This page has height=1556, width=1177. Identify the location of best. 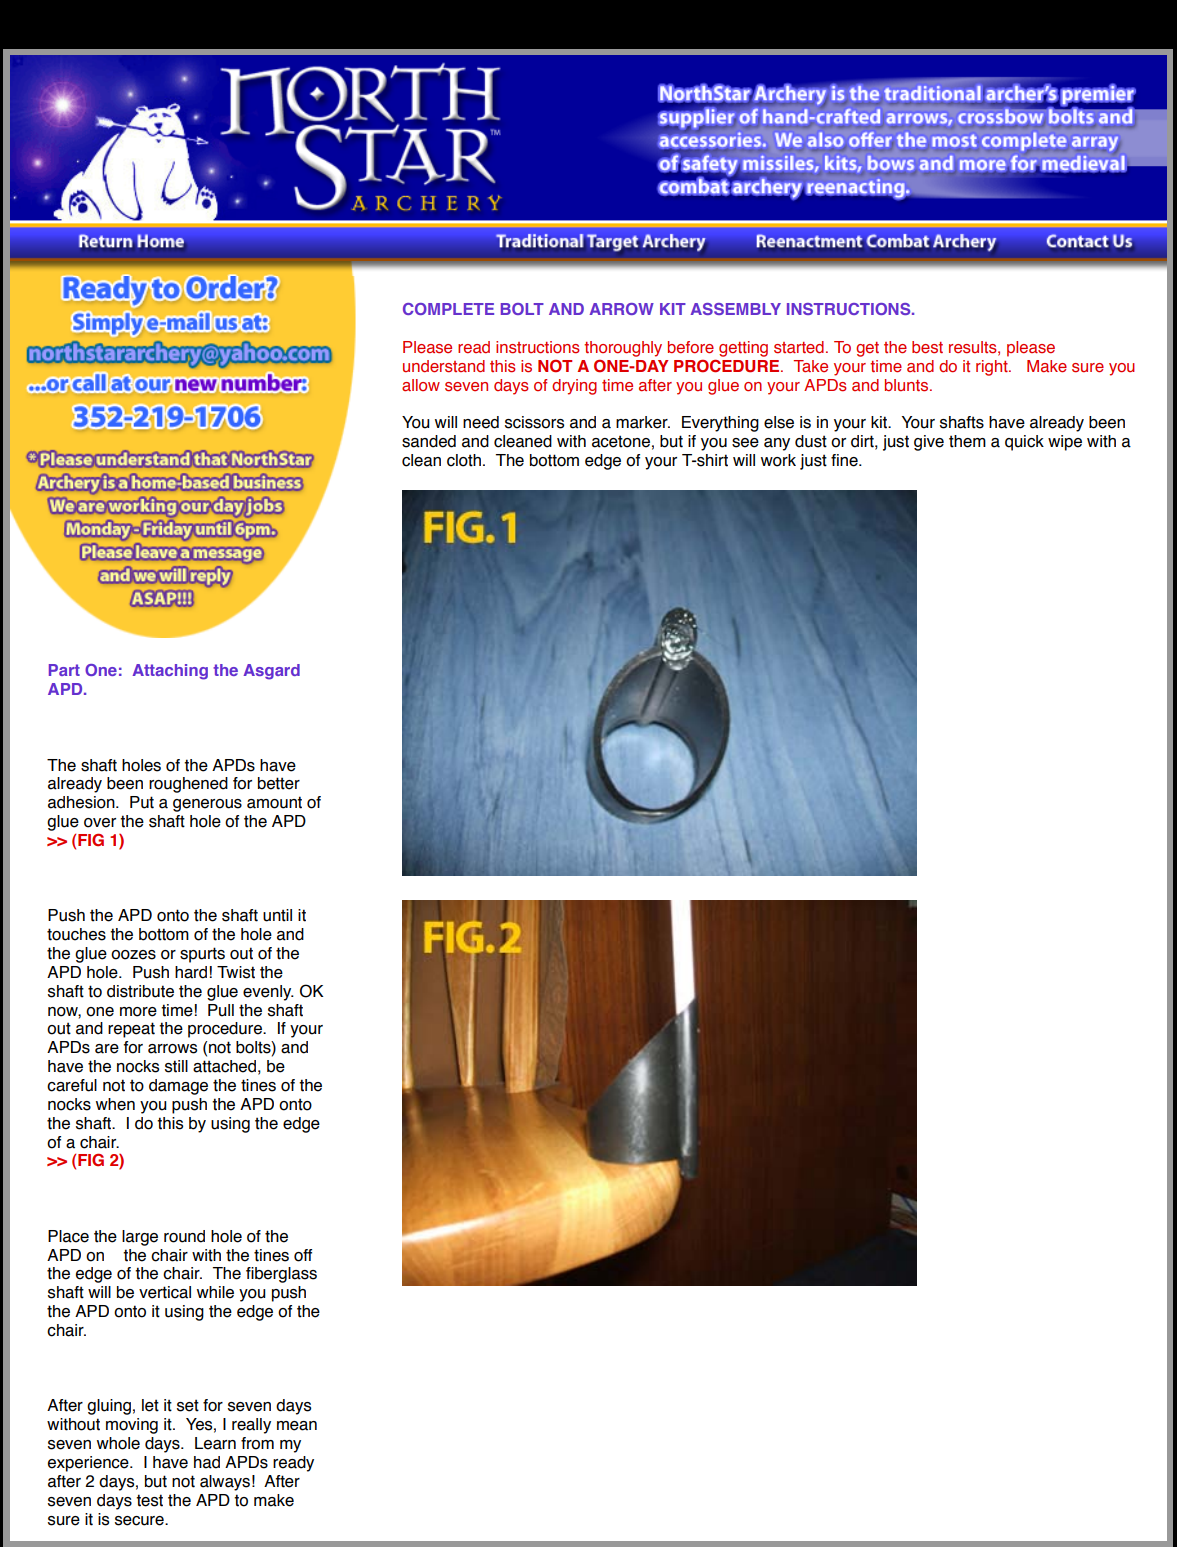
(927, 347).
